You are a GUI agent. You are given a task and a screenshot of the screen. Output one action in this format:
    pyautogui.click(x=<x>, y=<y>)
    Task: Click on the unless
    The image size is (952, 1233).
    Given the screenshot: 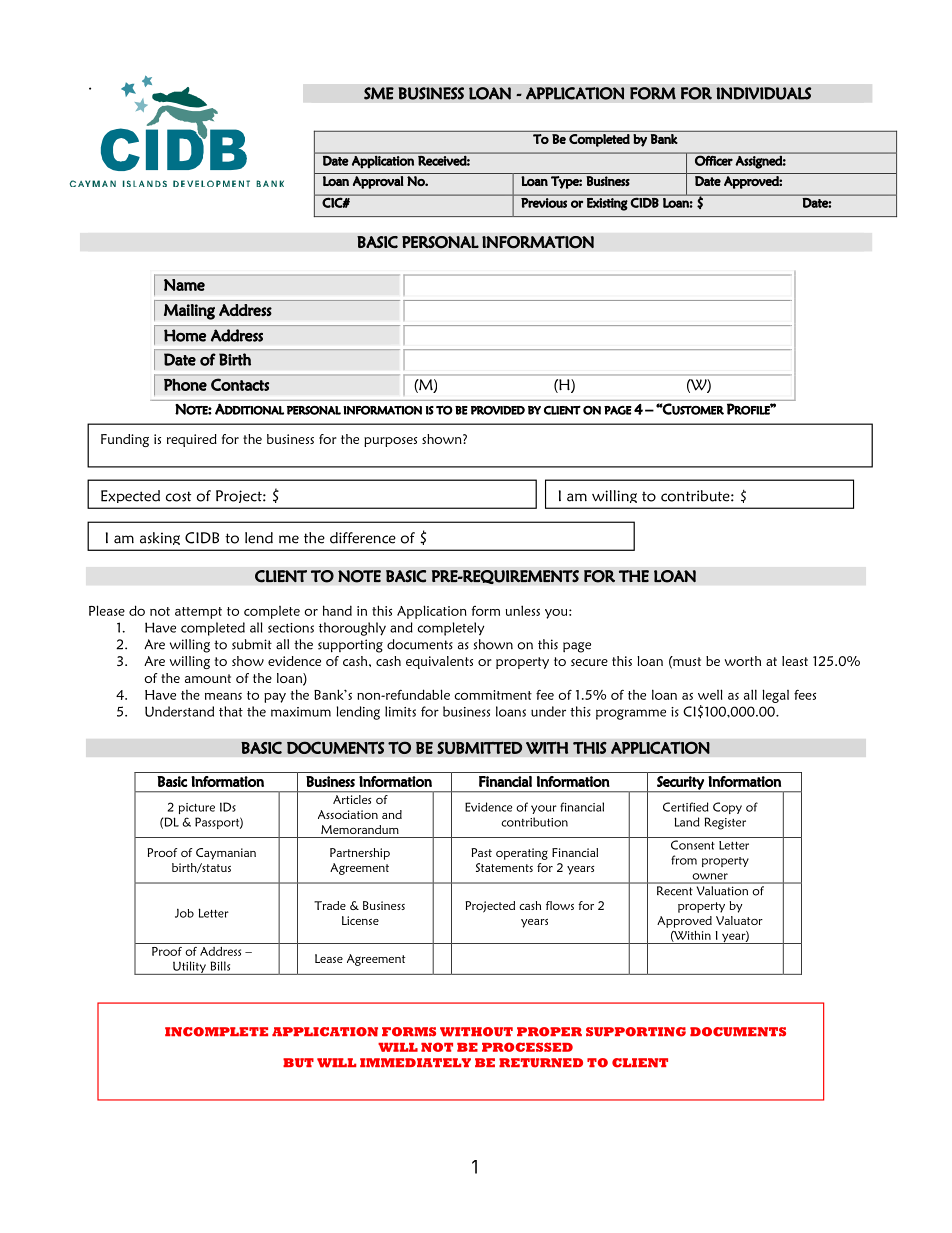 What is the action you would take?
    pyautogui.click(x=523, y=610)
